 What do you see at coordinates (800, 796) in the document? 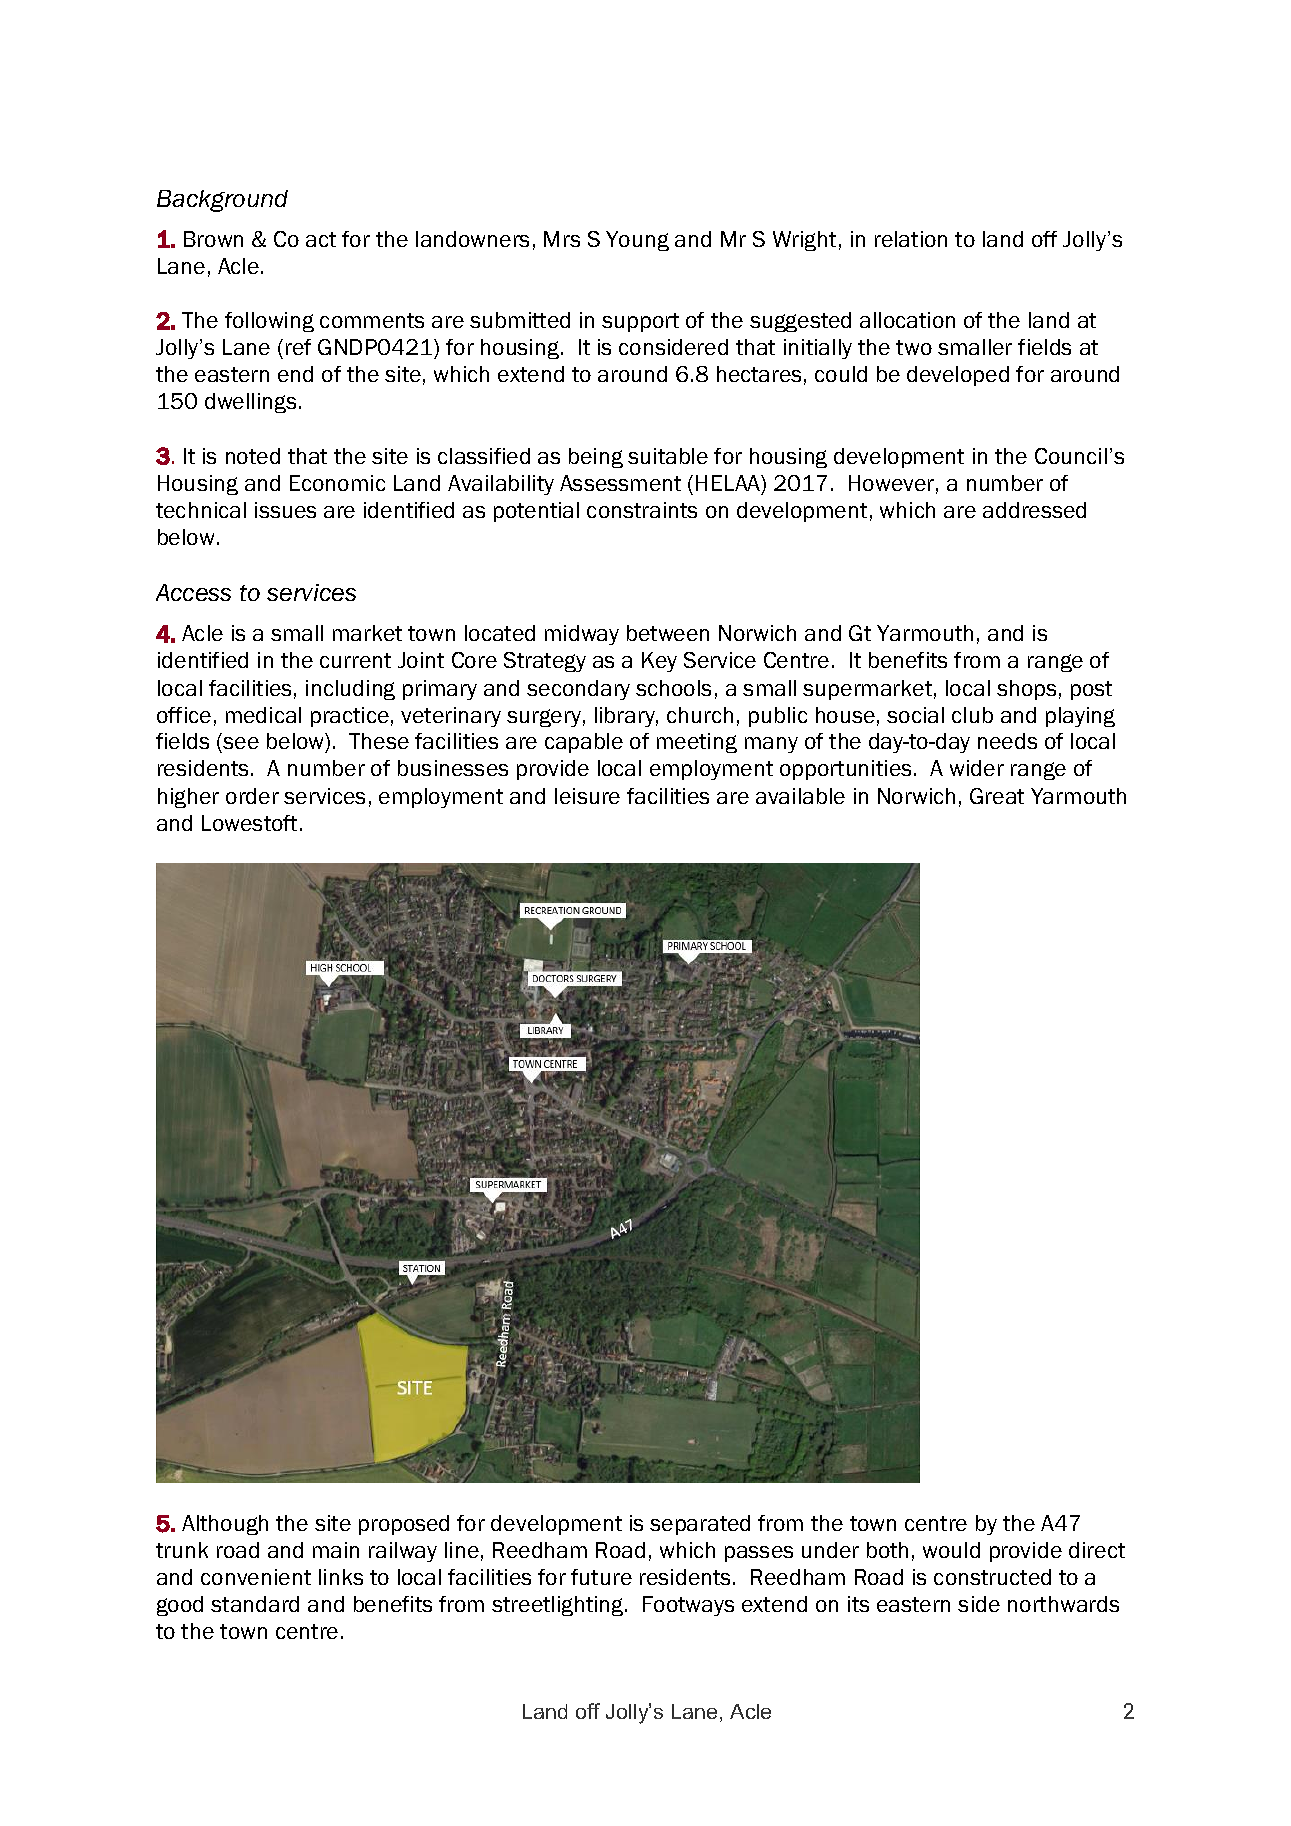
I see `available` at bounding box center [800, 796].
